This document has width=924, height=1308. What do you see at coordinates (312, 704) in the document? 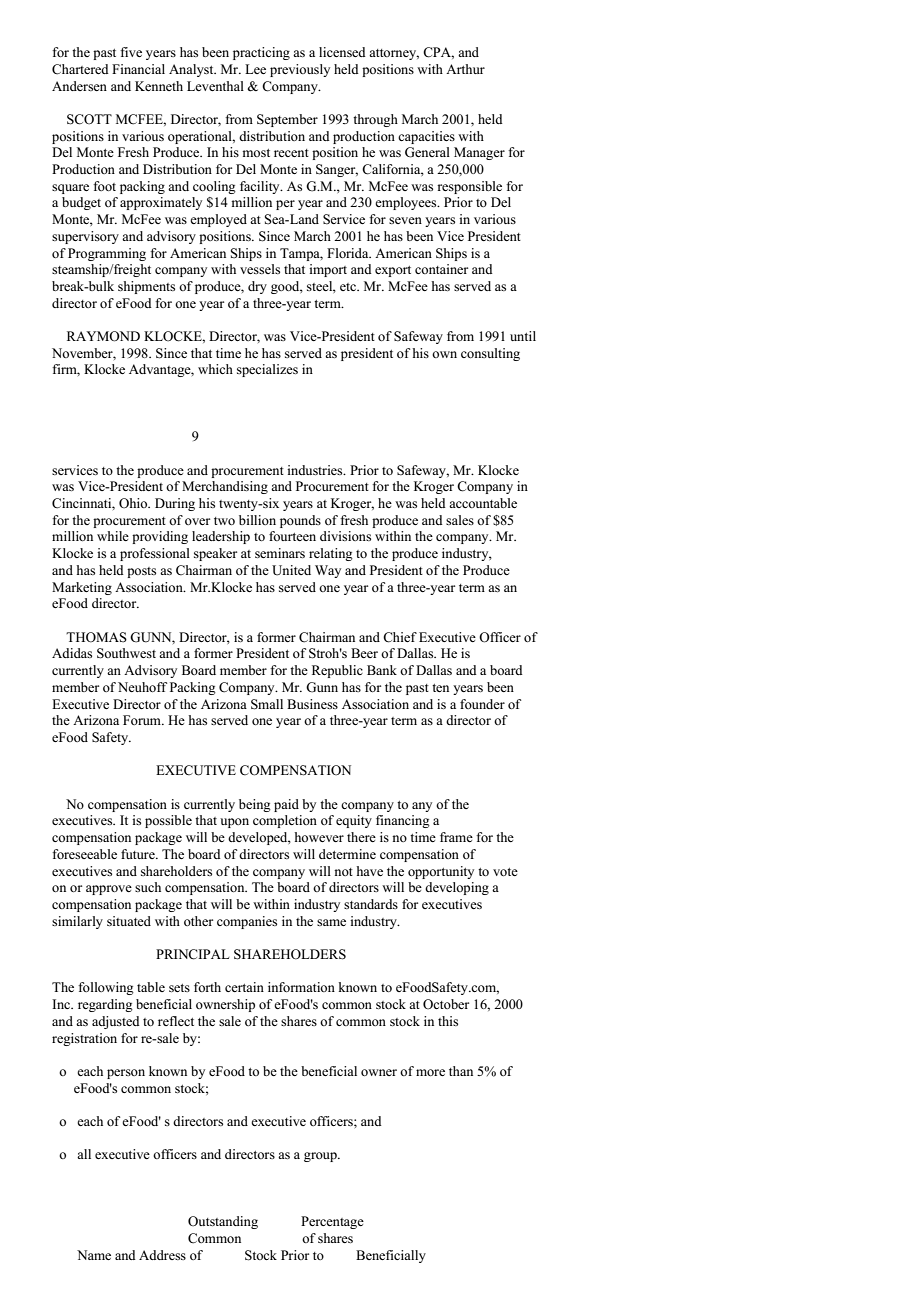
I see `Business` at bounding box center [312, 704].
